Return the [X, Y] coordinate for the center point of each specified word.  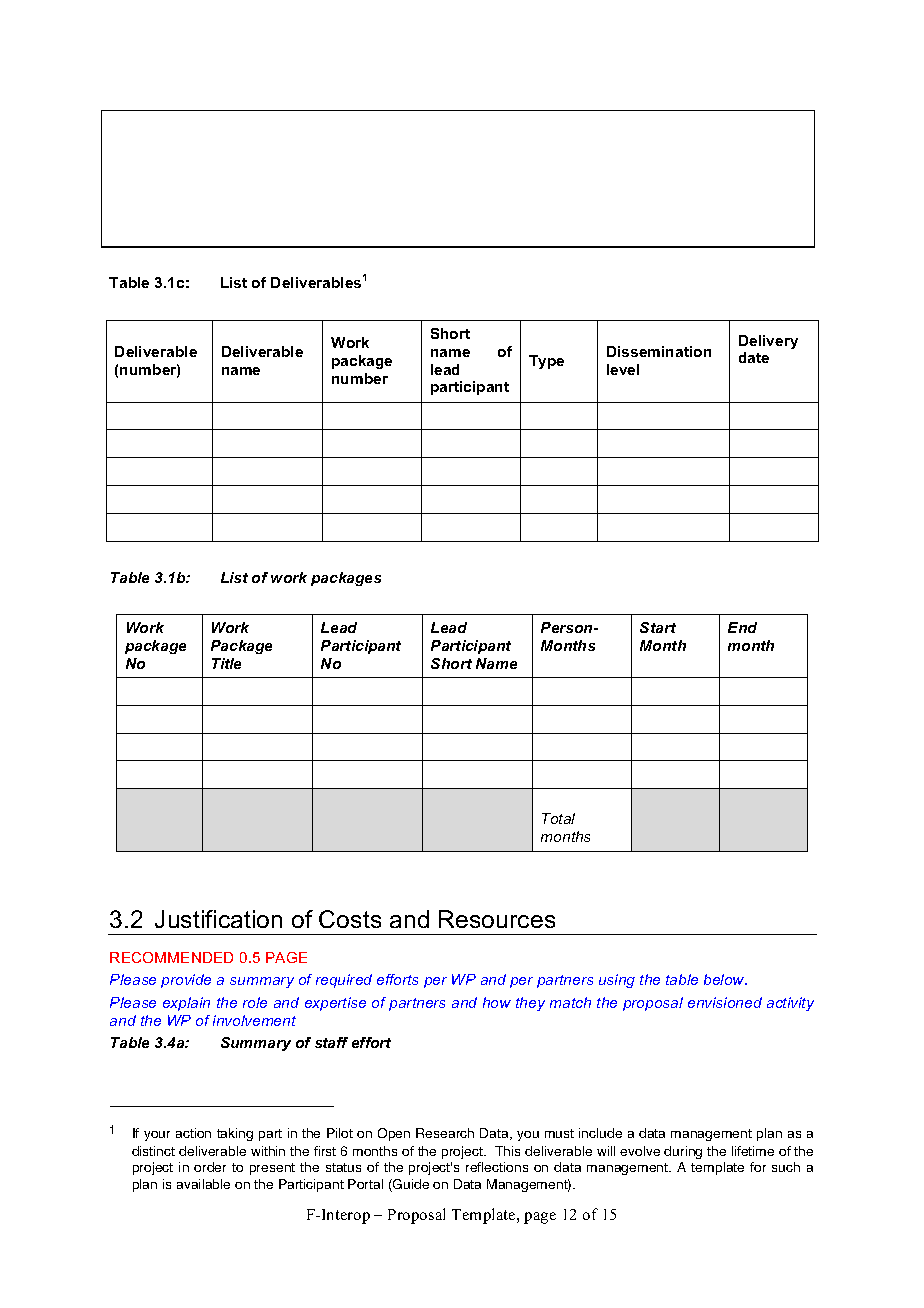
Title [226, 663]
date [754, 357]
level [623, 369]
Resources [497, 919]
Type [546, 362]
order [210, 1167]
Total [558, 818]
